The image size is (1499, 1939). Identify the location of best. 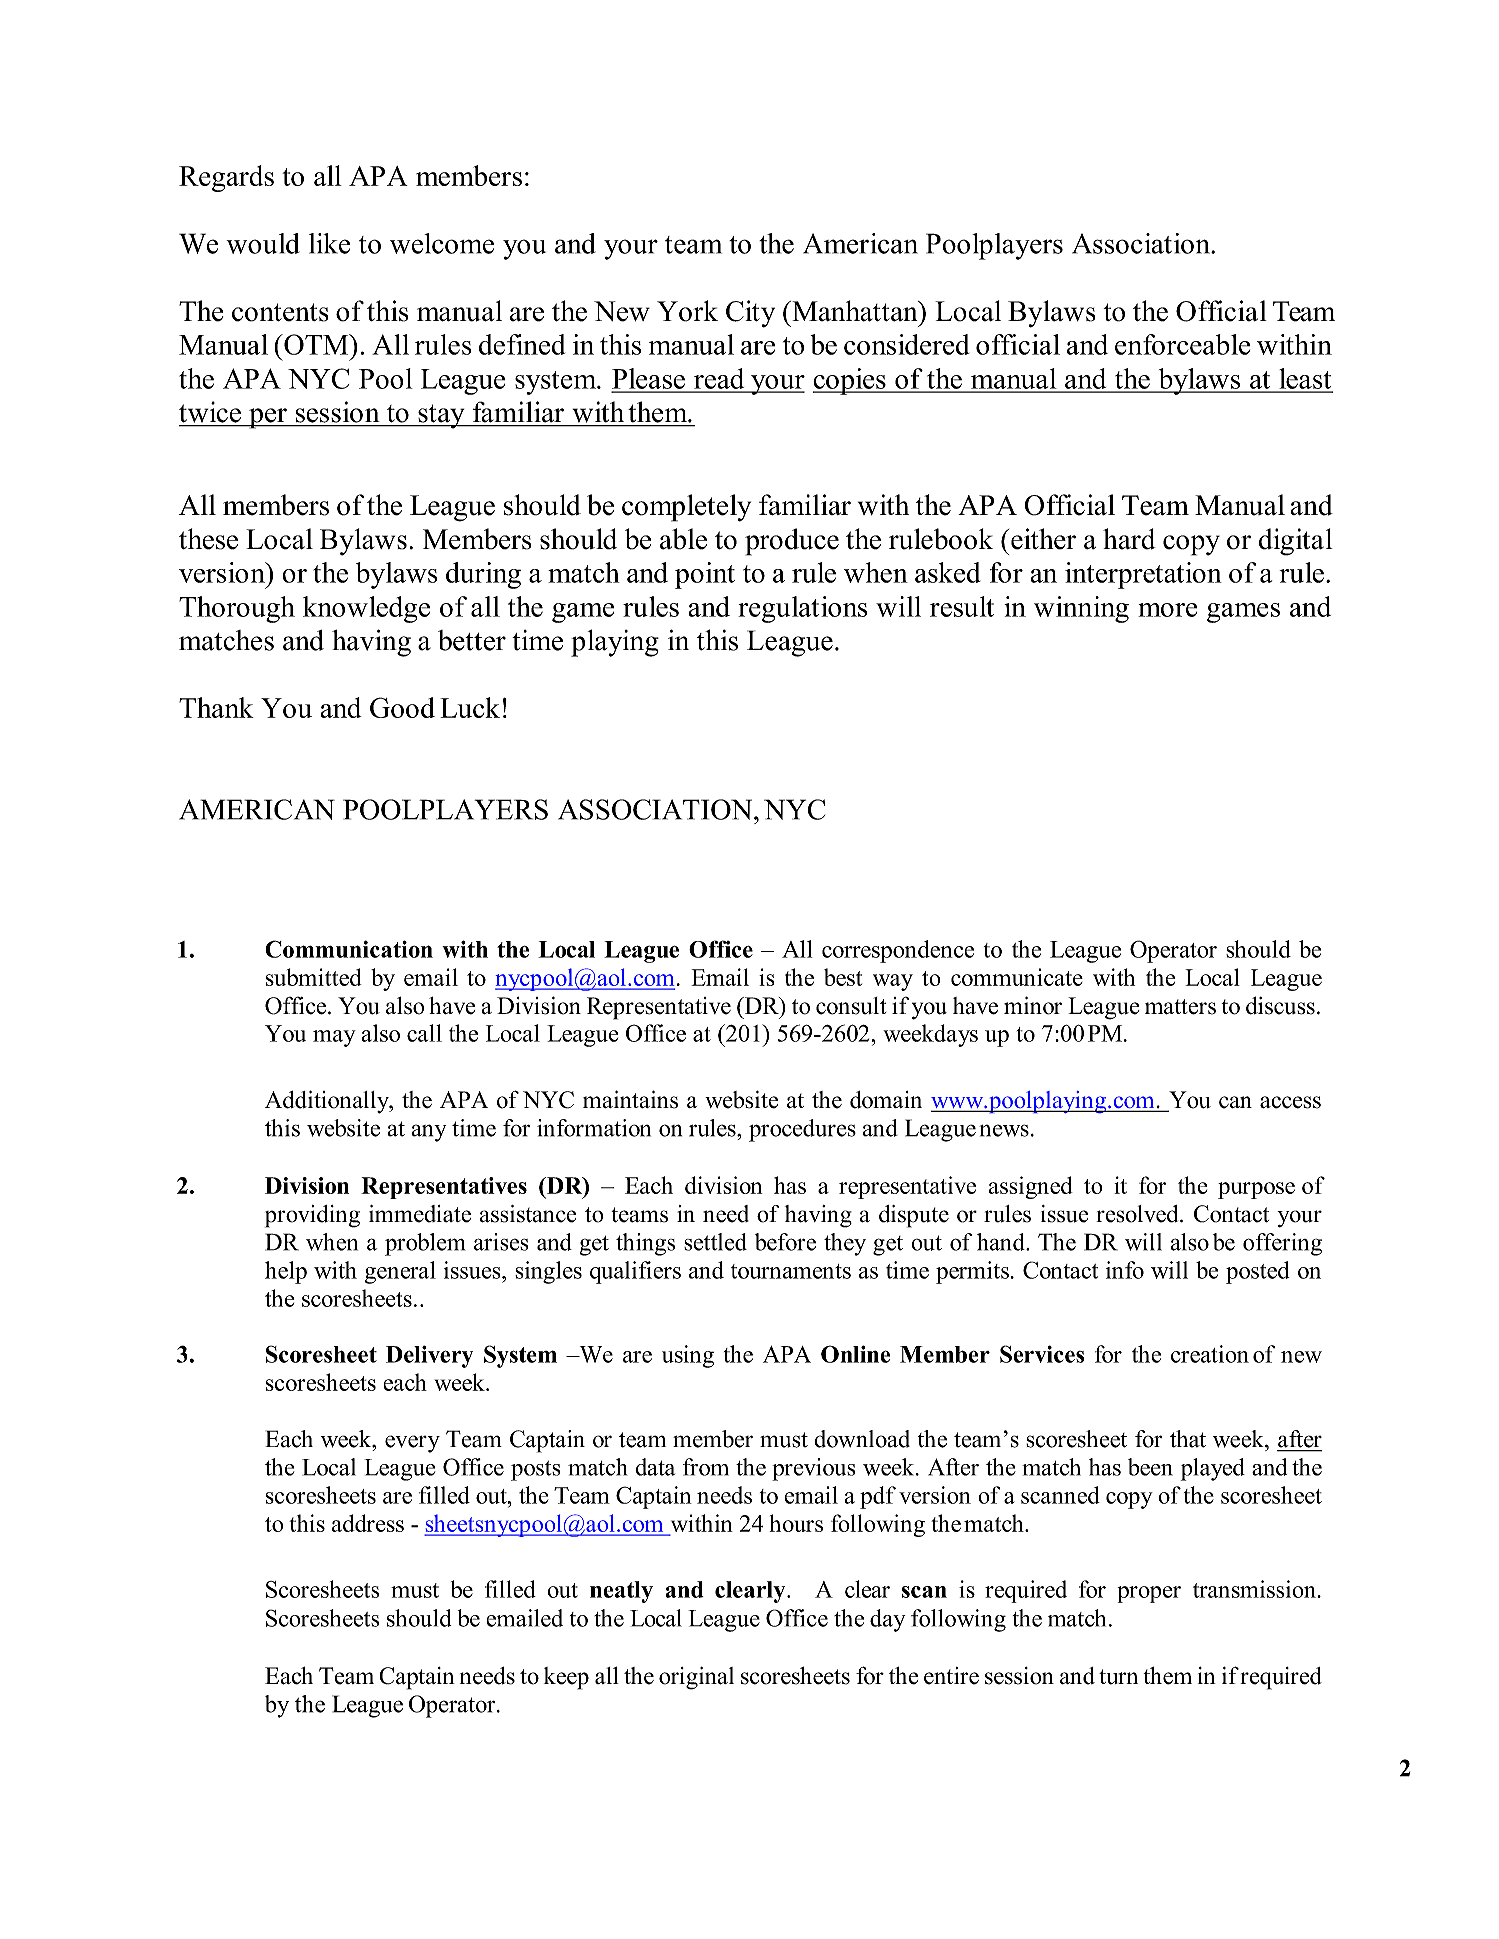
(843, 977).
